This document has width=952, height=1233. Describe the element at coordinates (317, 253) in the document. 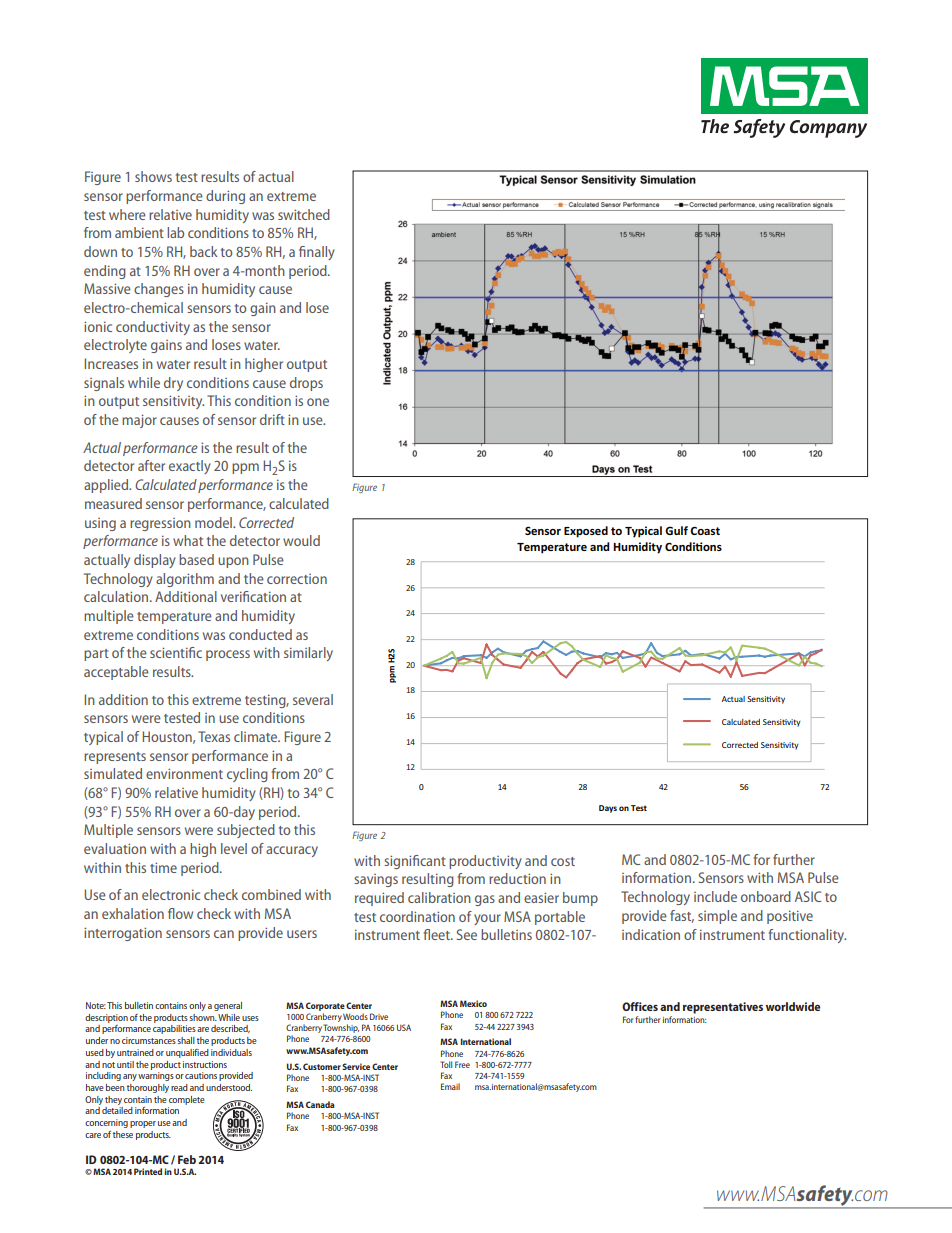

I see `finally` at that location.
